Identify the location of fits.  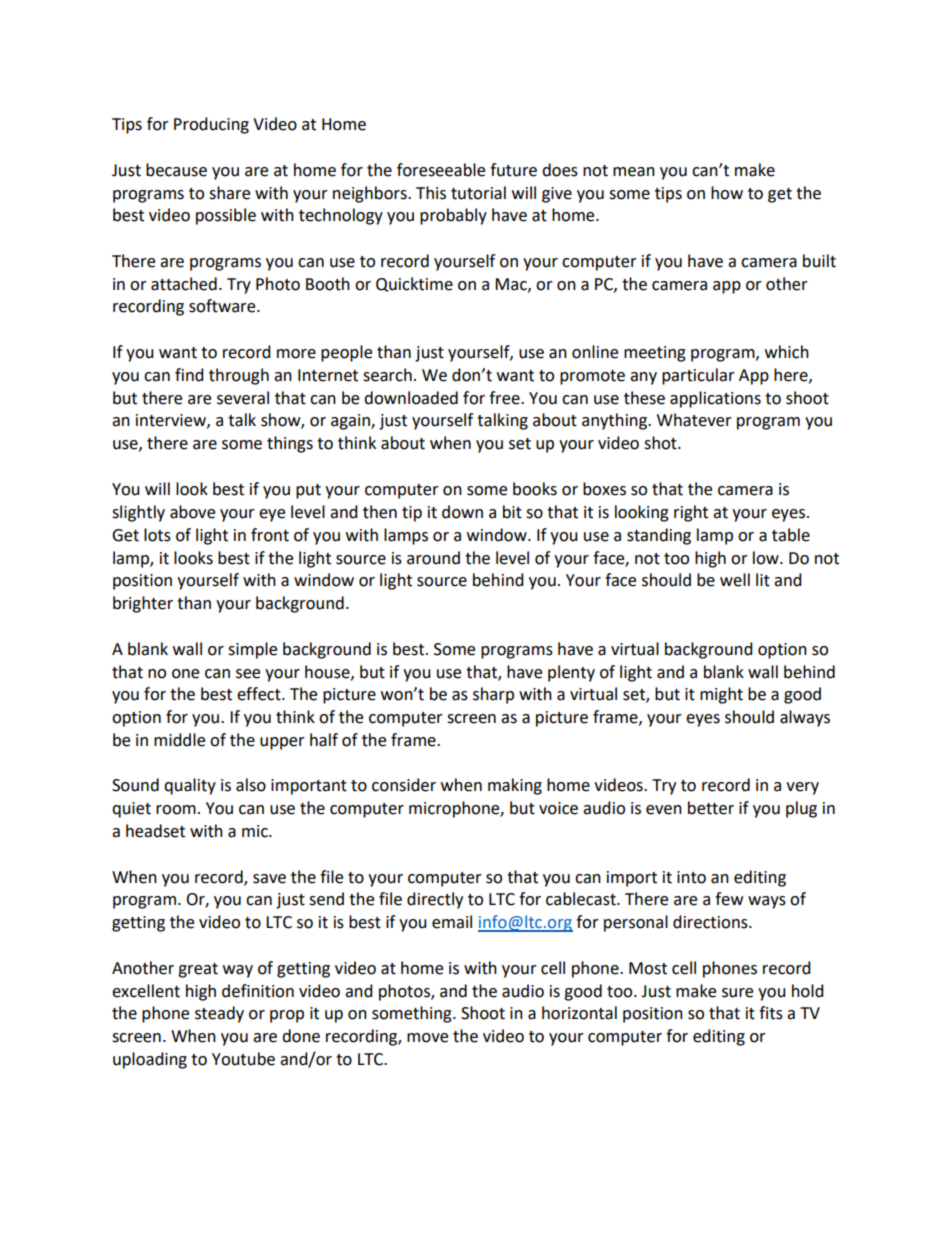
(771, 1013).
